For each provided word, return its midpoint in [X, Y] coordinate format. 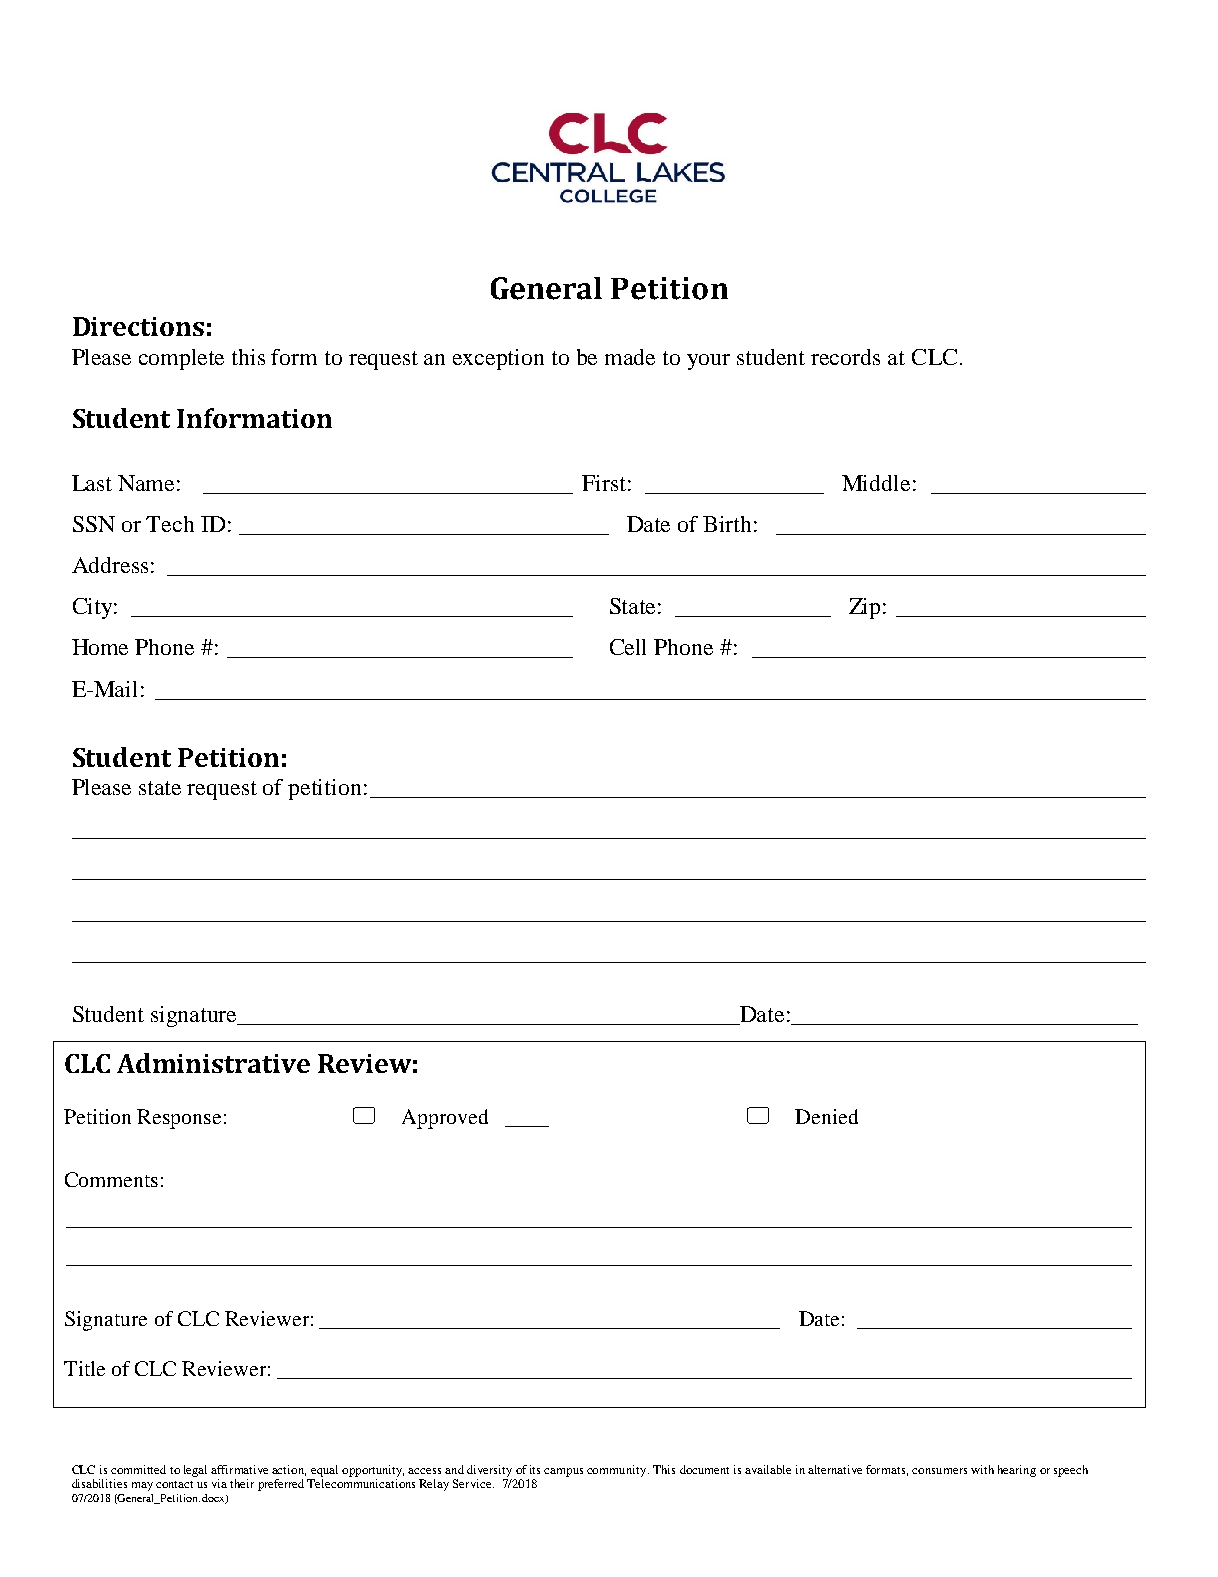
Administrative [213, 1063]
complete [181, 359]
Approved [445, 1119]
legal [195, 1471]
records [845, 357]
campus [563, 1472]
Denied [826, 1116]
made [630, 357]
